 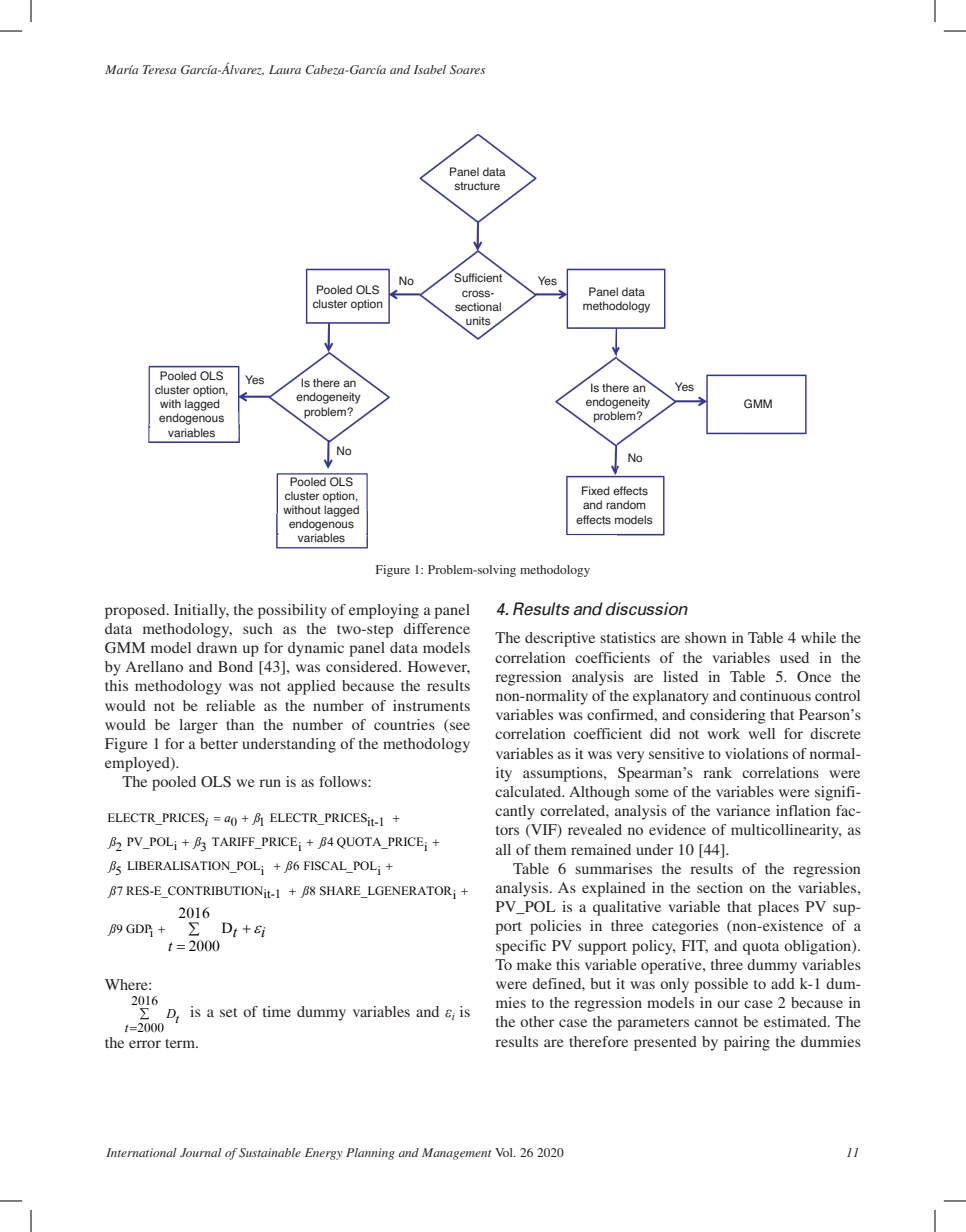 What do you see at coordinates (159, 69) in the screenshot?
I see `Teresa` at bounding box center [159, 69].
